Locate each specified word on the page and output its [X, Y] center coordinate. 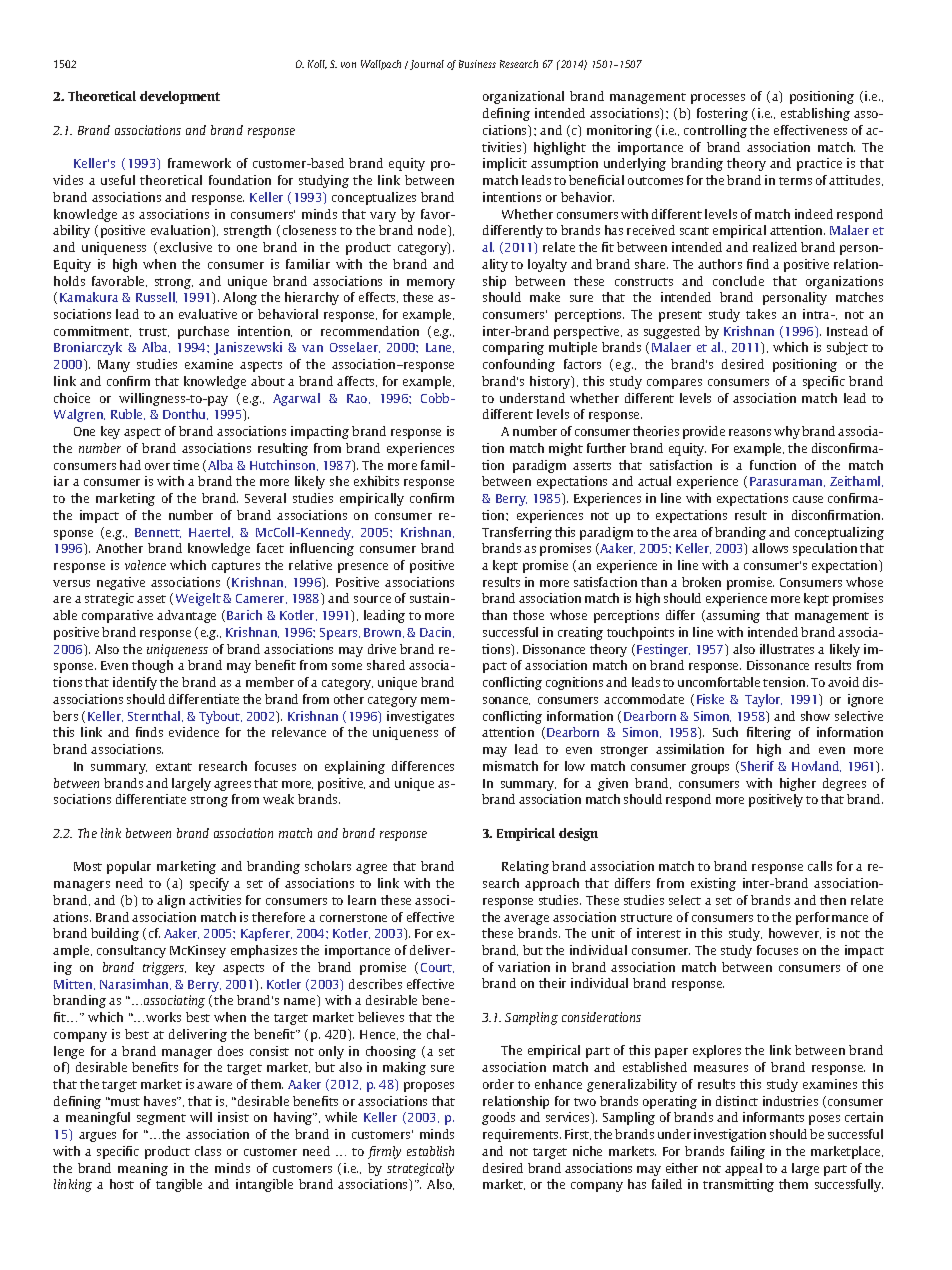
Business [477, 64]
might [566, 449]
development [180, 97]
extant [174, 767]
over [157, 466]
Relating [525, 867]
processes [718, 99]
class [208, 1151]
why [787, 432]
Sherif [757, 766]
